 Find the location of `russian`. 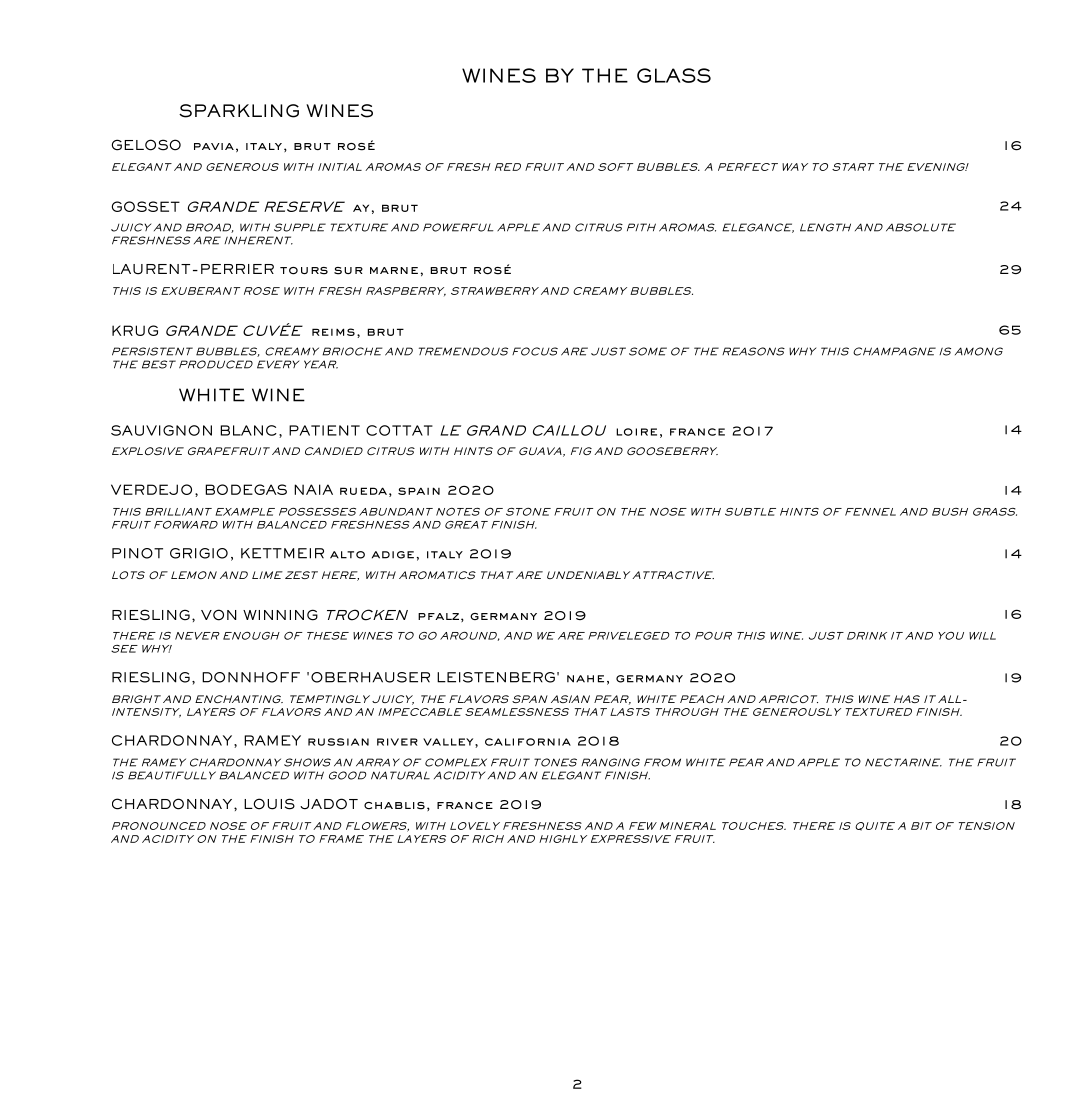

russian is located at coordinates (338, 742).
